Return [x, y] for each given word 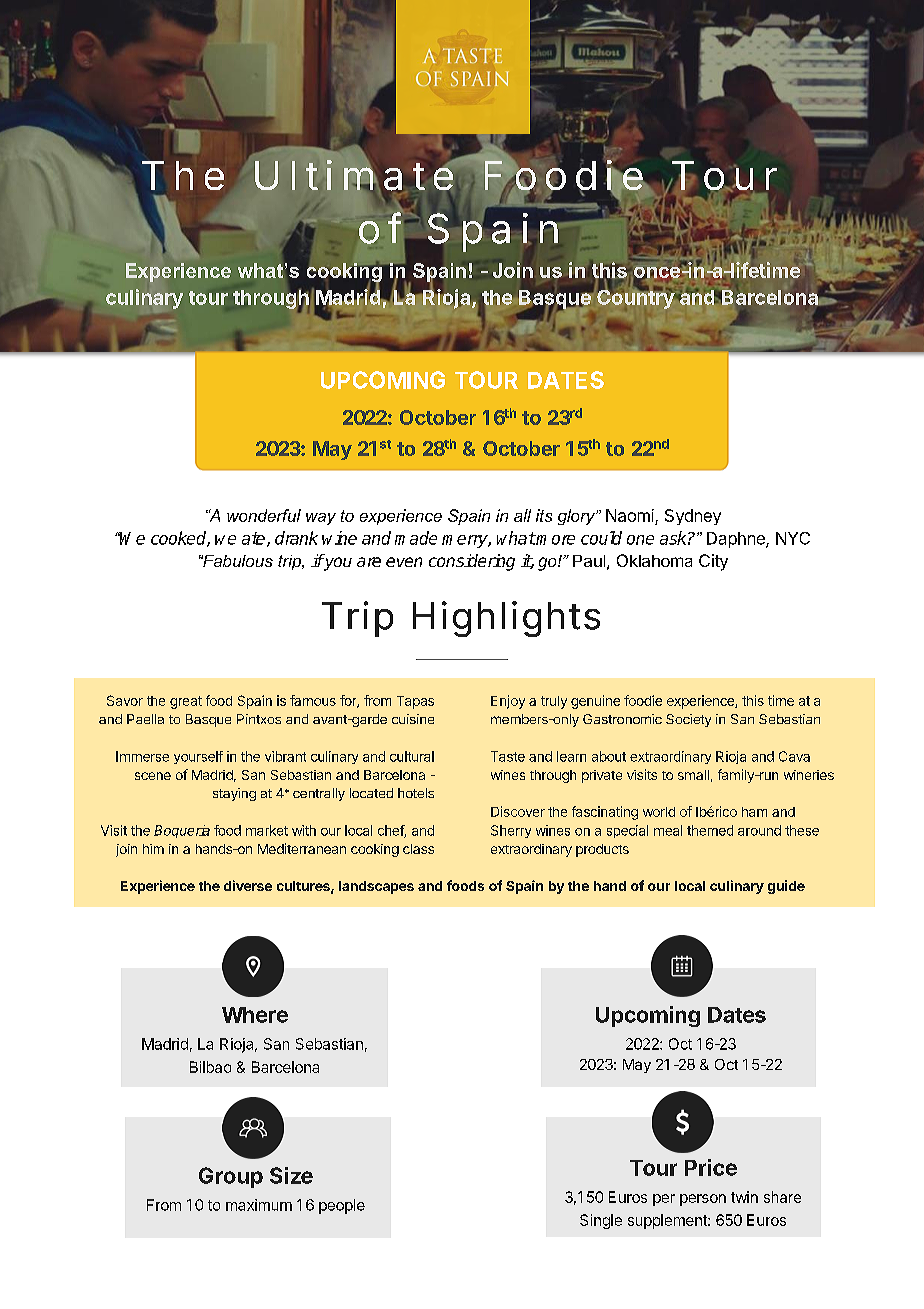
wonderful [264, 515]
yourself [198, 757]
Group [231, 1177]
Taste [508, 756]
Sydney [693, 517]
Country [636, 298]
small [693, 775]
